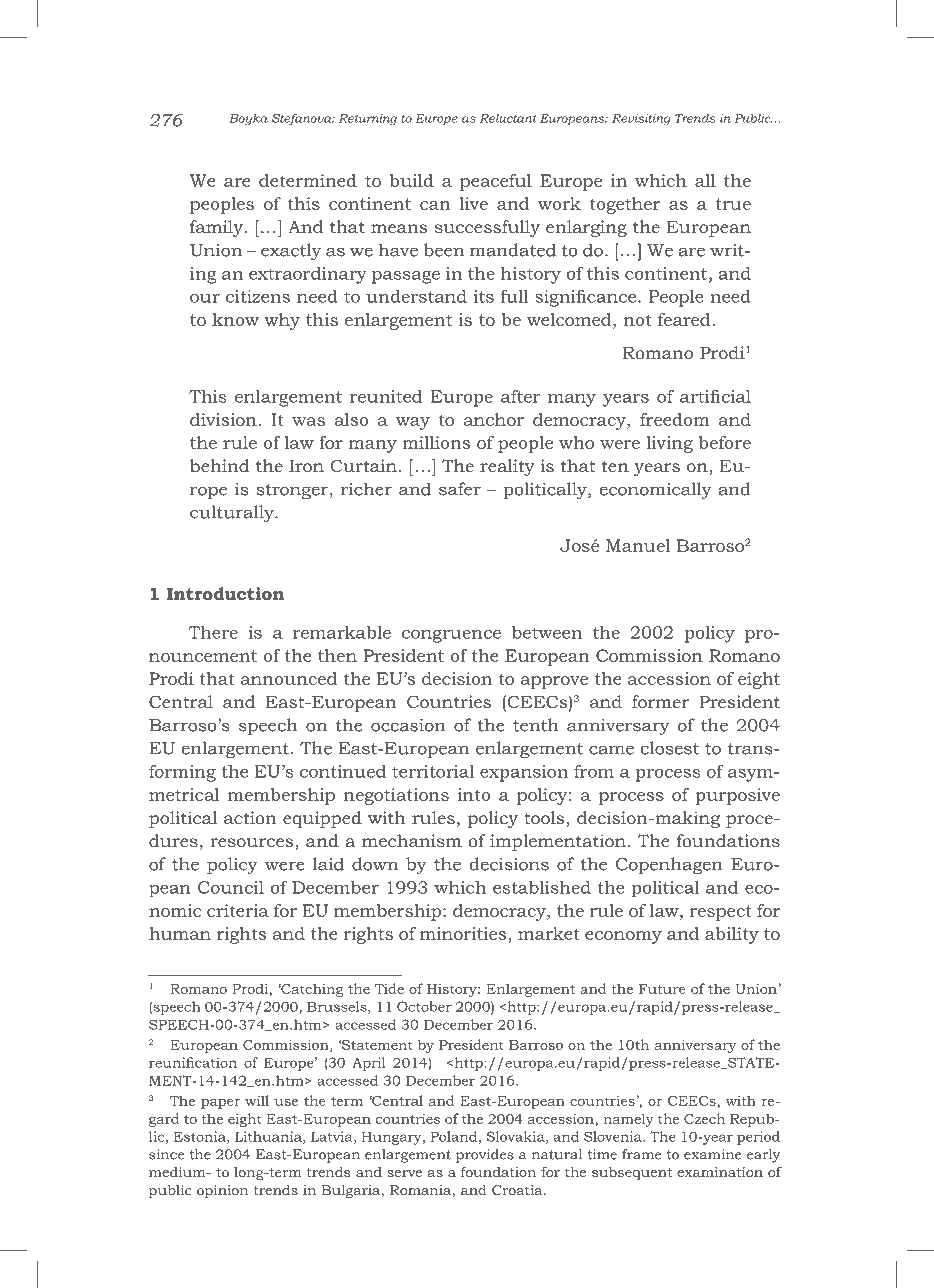 The width and height of the screenshot is (934, 1288). Describe the element at coordinates (485, 1156) in the screenshot. I see `provides` at that location.
